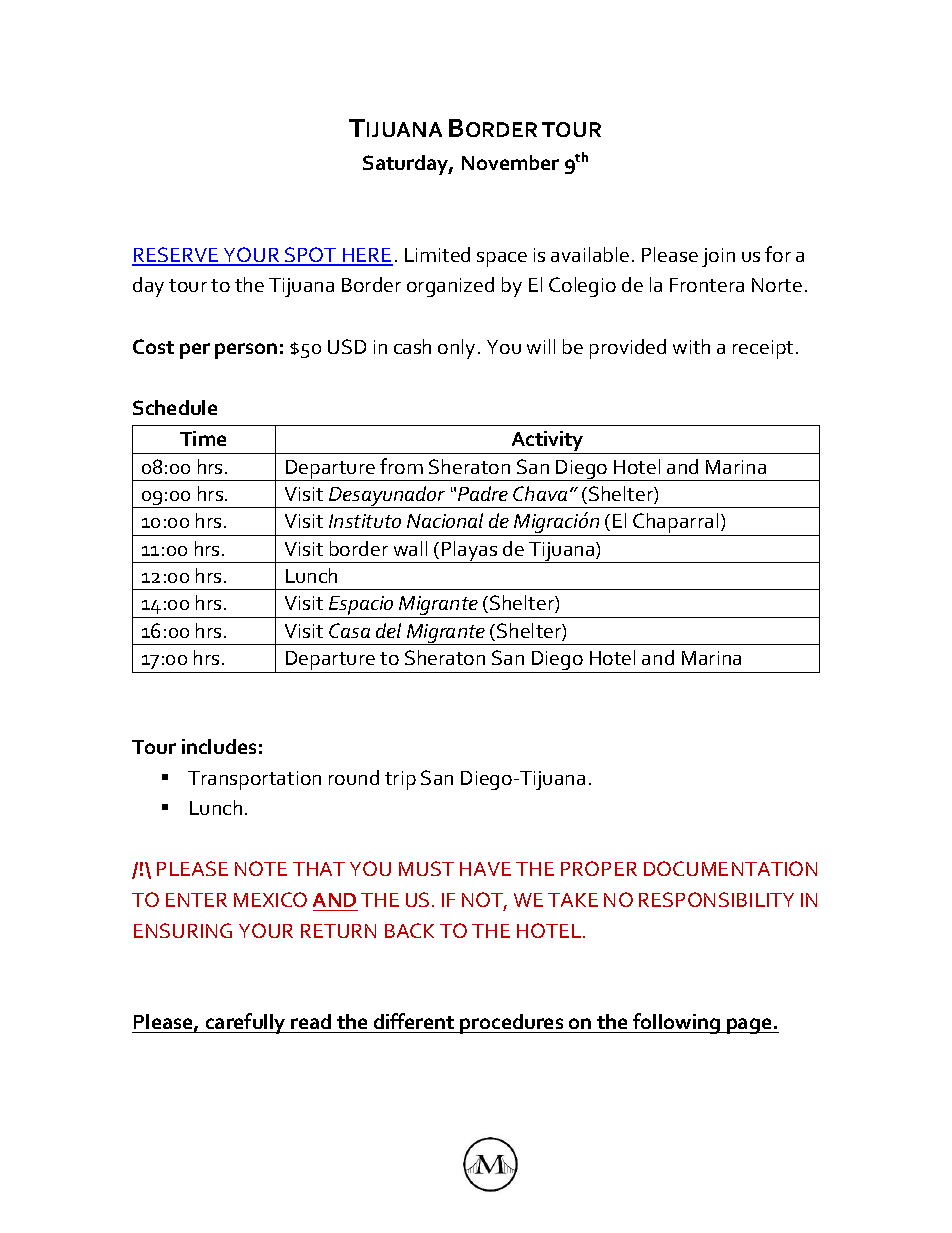  Describe the element at coordinates (203, 438) in the page. I see `Time` at that location.
